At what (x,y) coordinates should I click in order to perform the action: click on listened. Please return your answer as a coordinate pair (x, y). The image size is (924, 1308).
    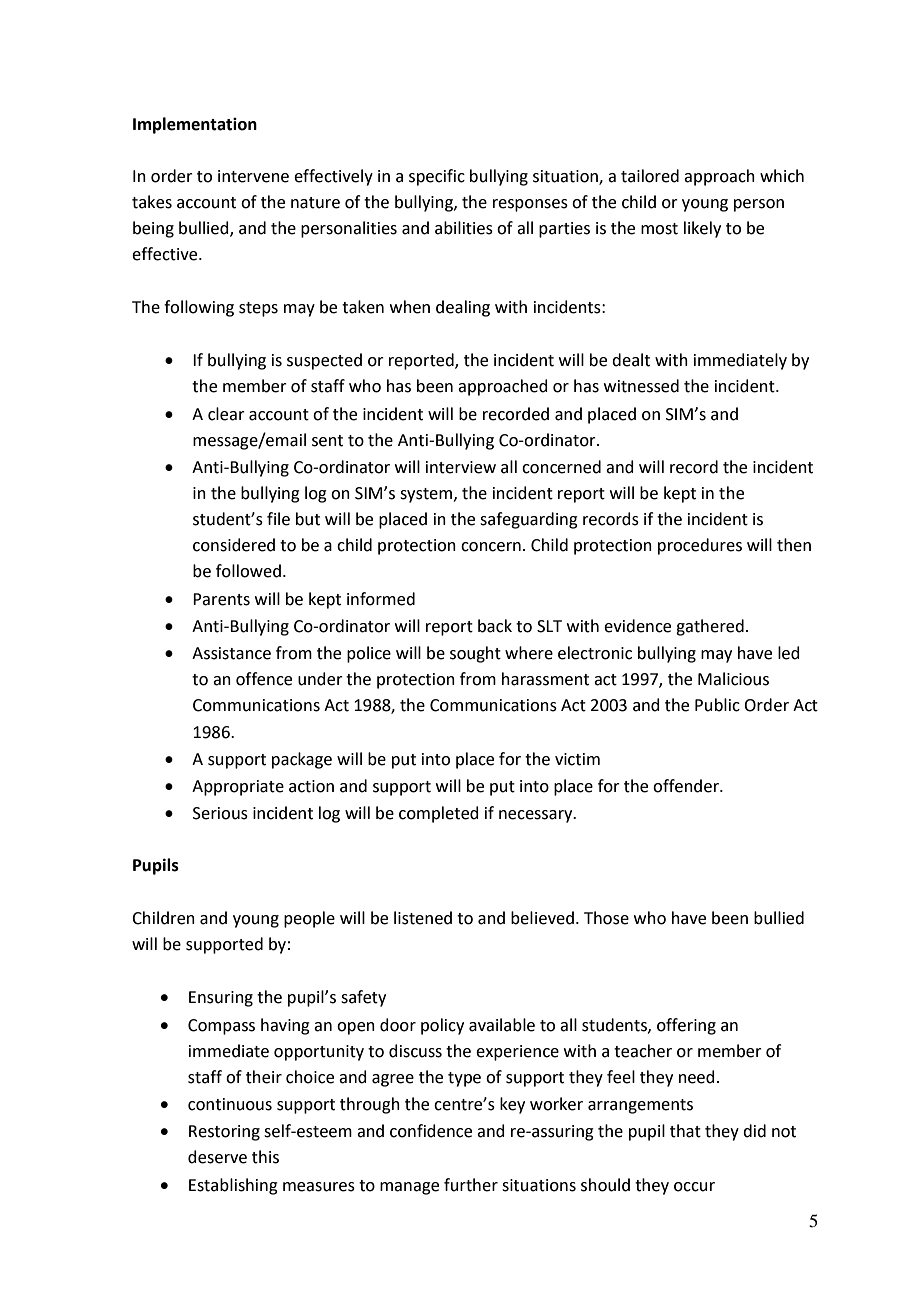
    Looking at the image, I should click on (423, 918).
